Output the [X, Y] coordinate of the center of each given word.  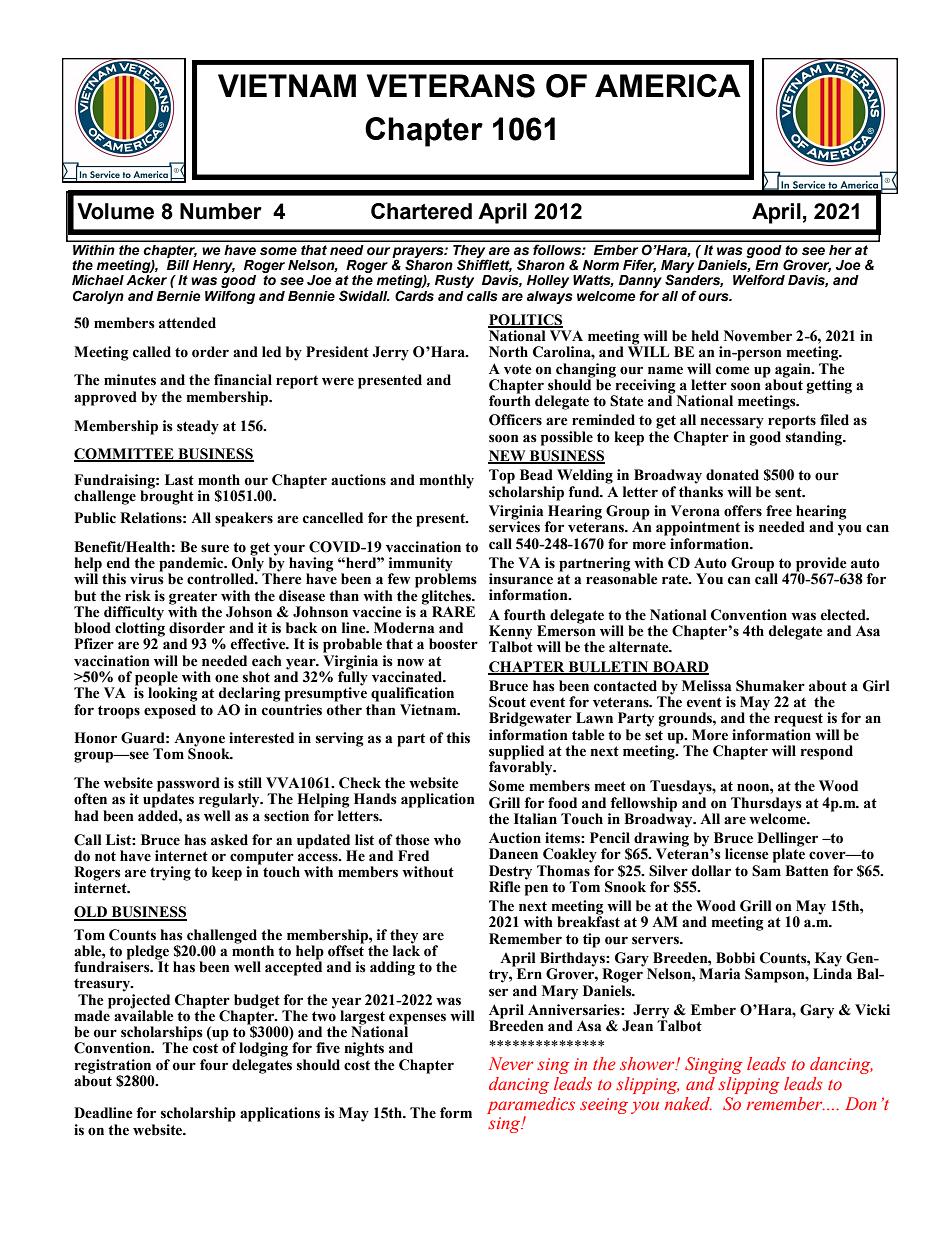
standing [815, 438]
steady [198, 427]
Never [511, 1063]
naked [688, 1104]
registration [113, 1066]
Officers [515, 420]
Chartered [421, 211]
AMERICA [668, 85]
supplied [516, 753]
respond [827, 752]
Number [221, 211]
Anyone [199, 741]
